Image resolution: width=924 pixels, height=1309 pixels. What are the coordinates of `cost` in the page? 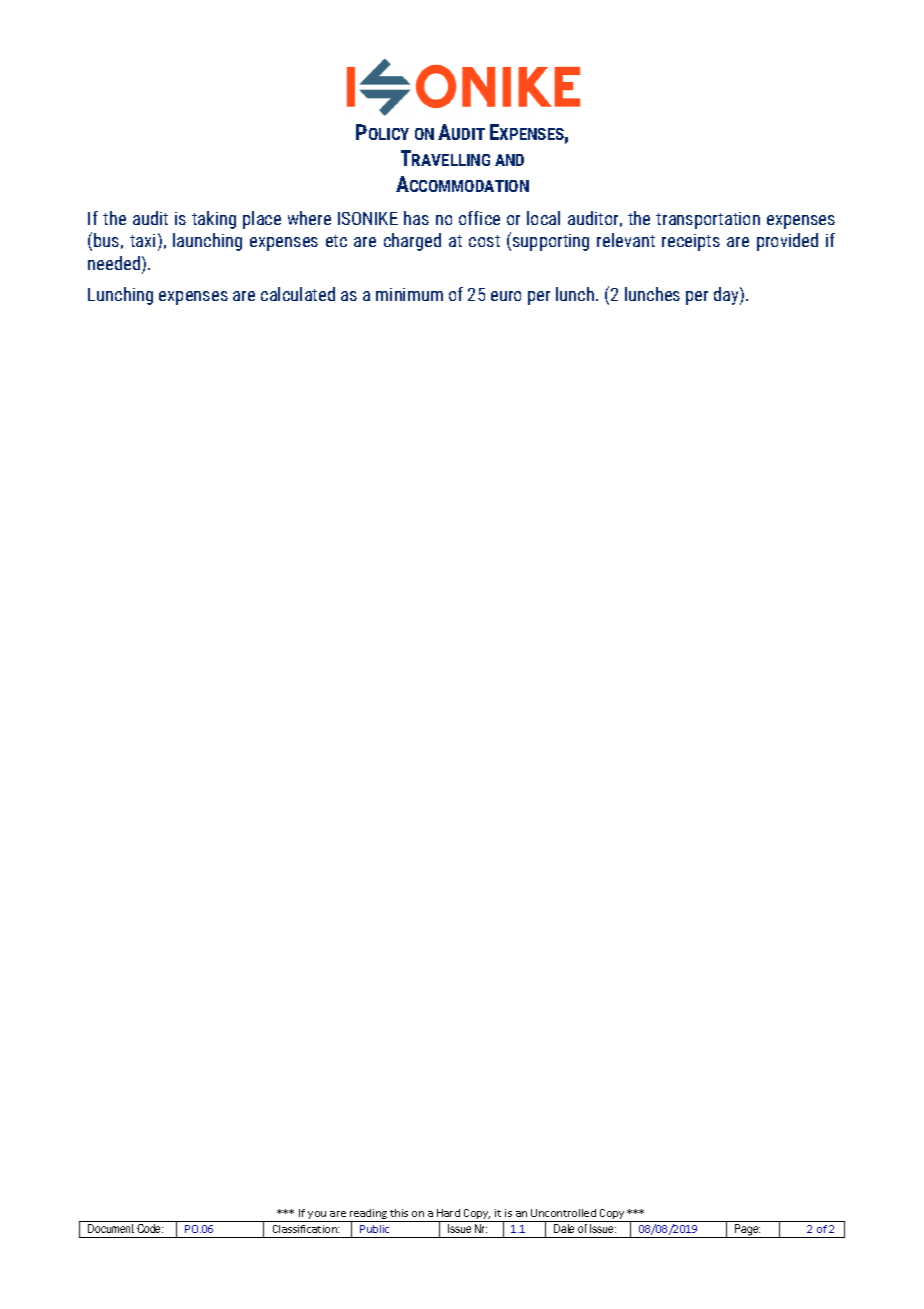 It's located at (484, 241).
